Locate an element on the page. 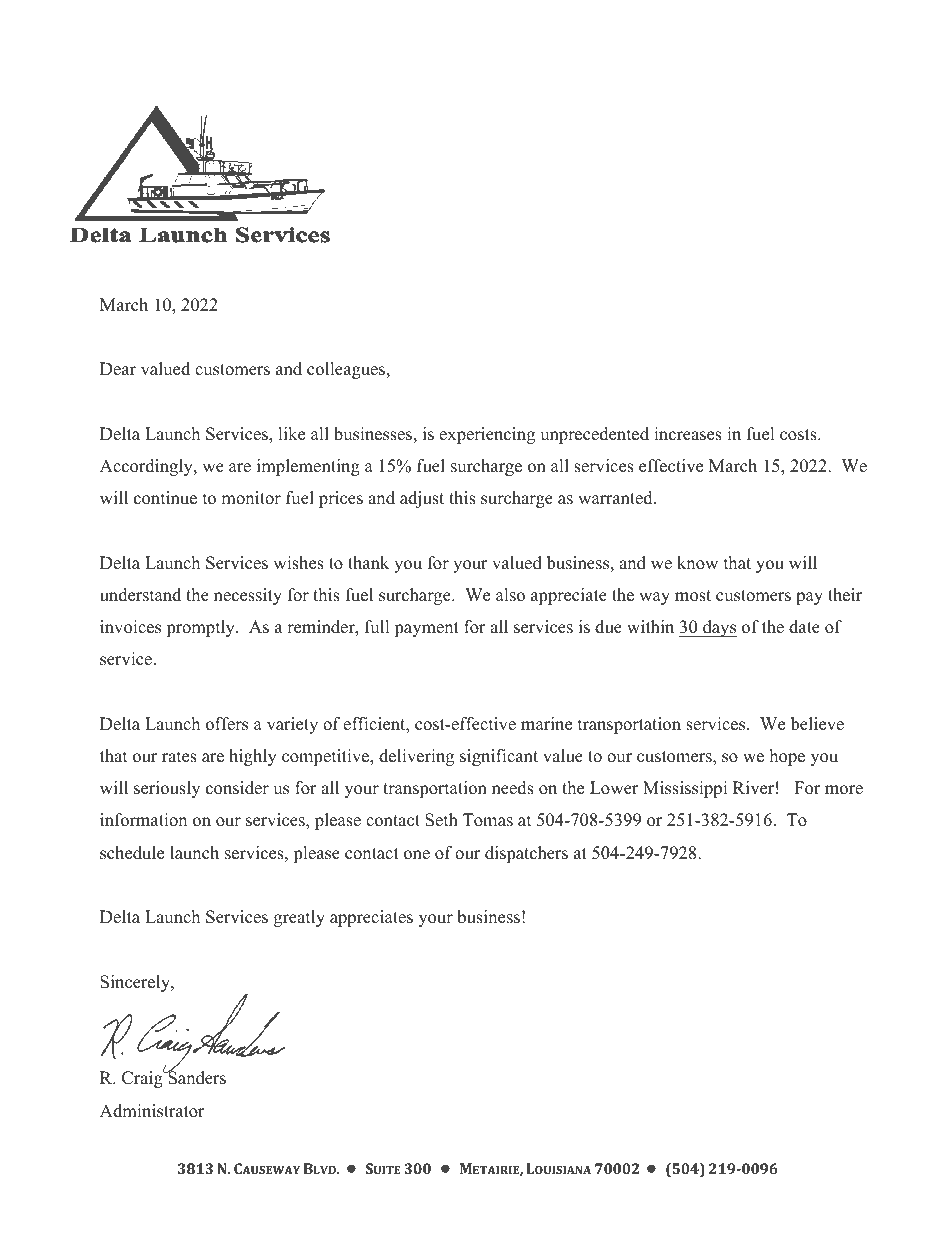 This document has height=1233, width=952. necessity is located at coordinates (248, 596).
